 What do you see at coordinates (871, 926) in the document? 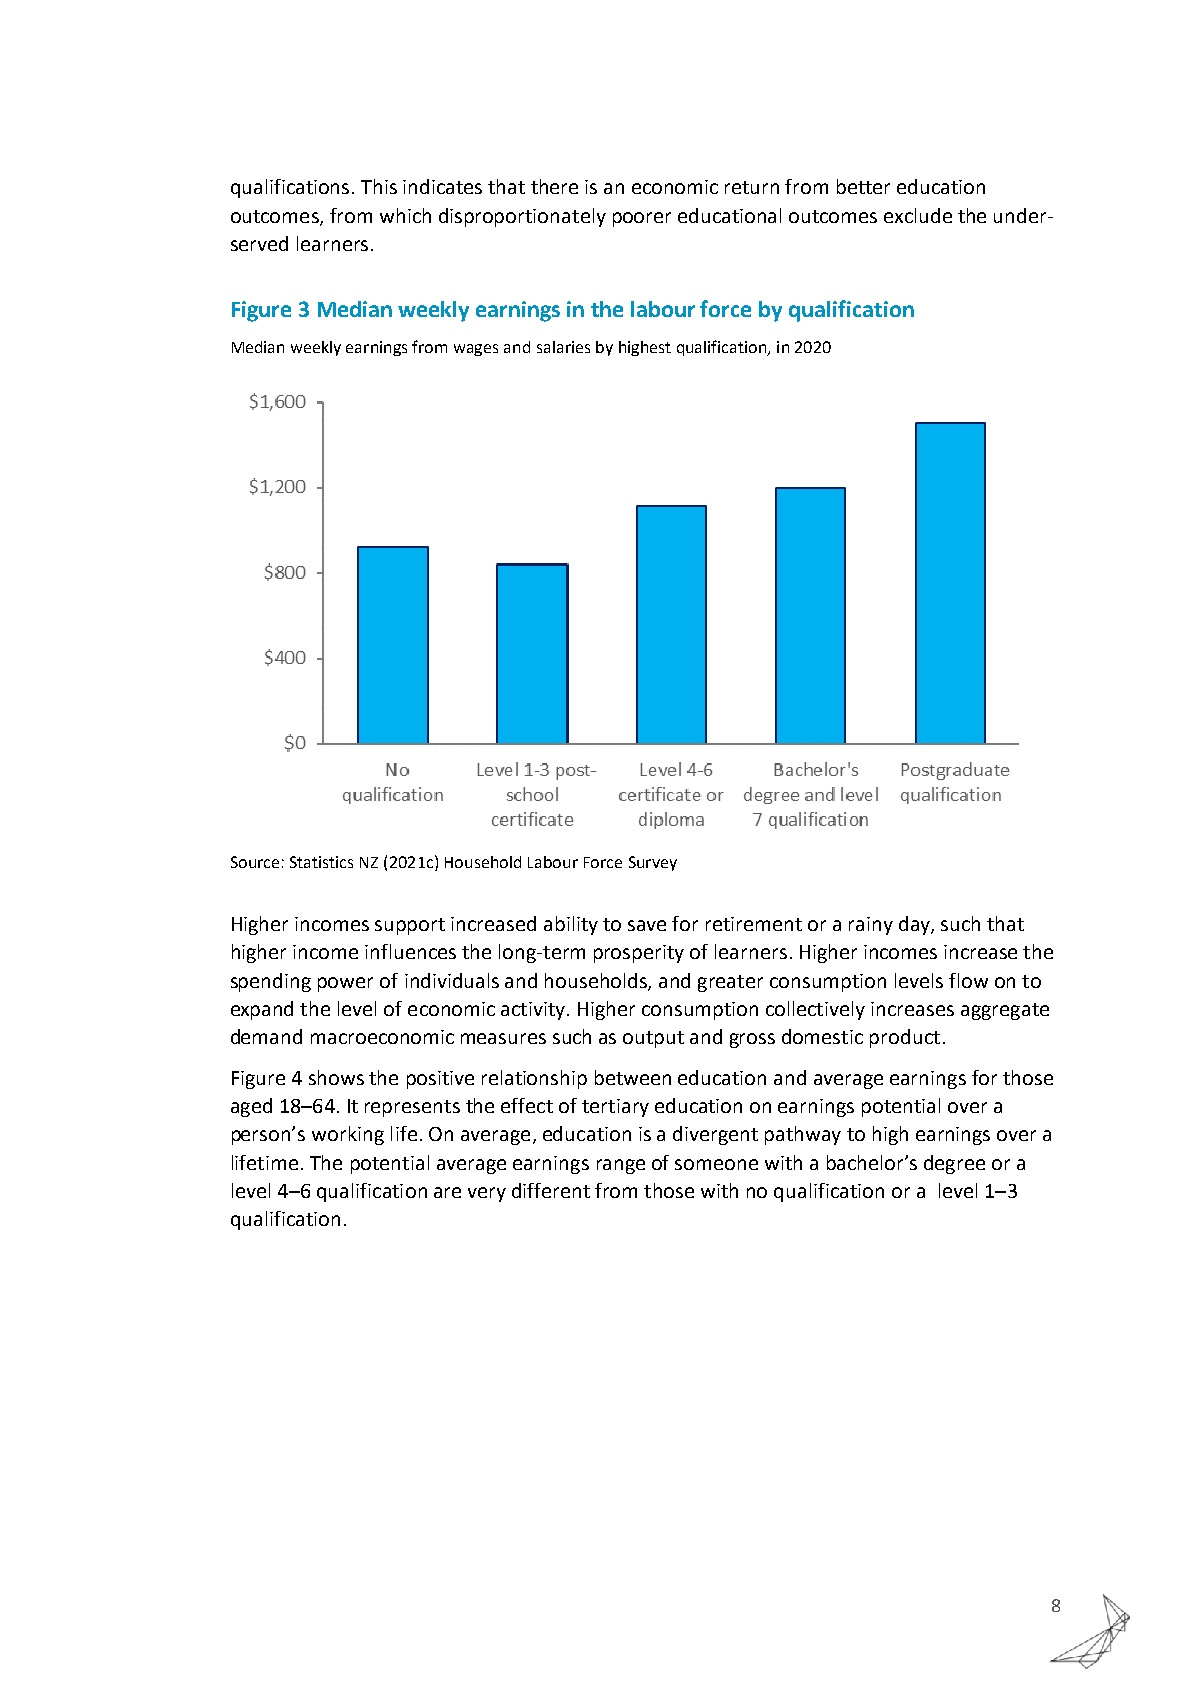
I see `rainy` at bounding box center [871, 926].
